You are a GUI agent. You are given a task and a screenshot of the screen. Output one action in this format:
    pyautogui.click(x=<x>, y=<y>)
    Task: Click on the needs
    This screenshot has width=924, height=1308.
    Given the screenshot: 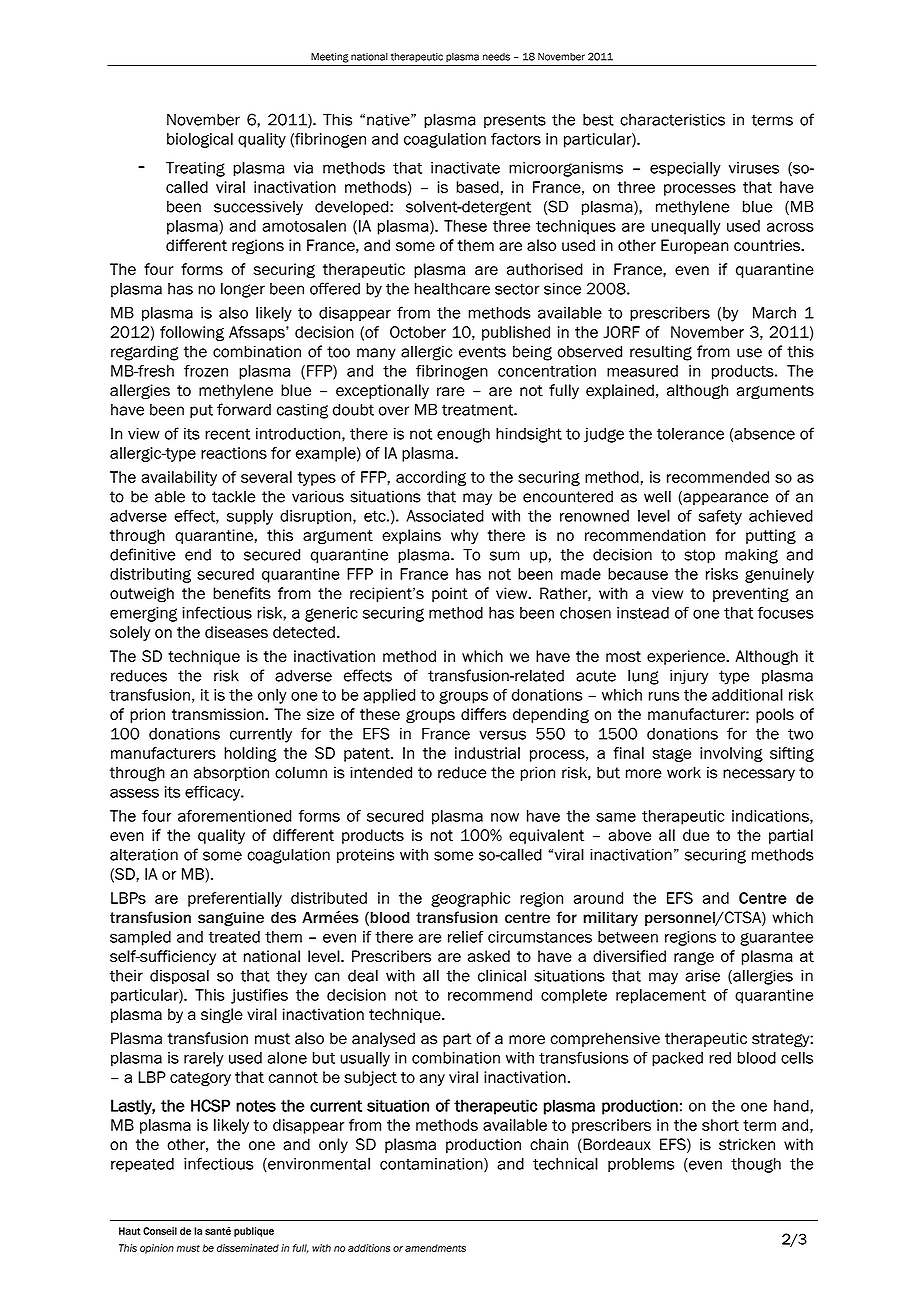 What is the action you would take?
    pyautogui.click(x=496, y=57)
